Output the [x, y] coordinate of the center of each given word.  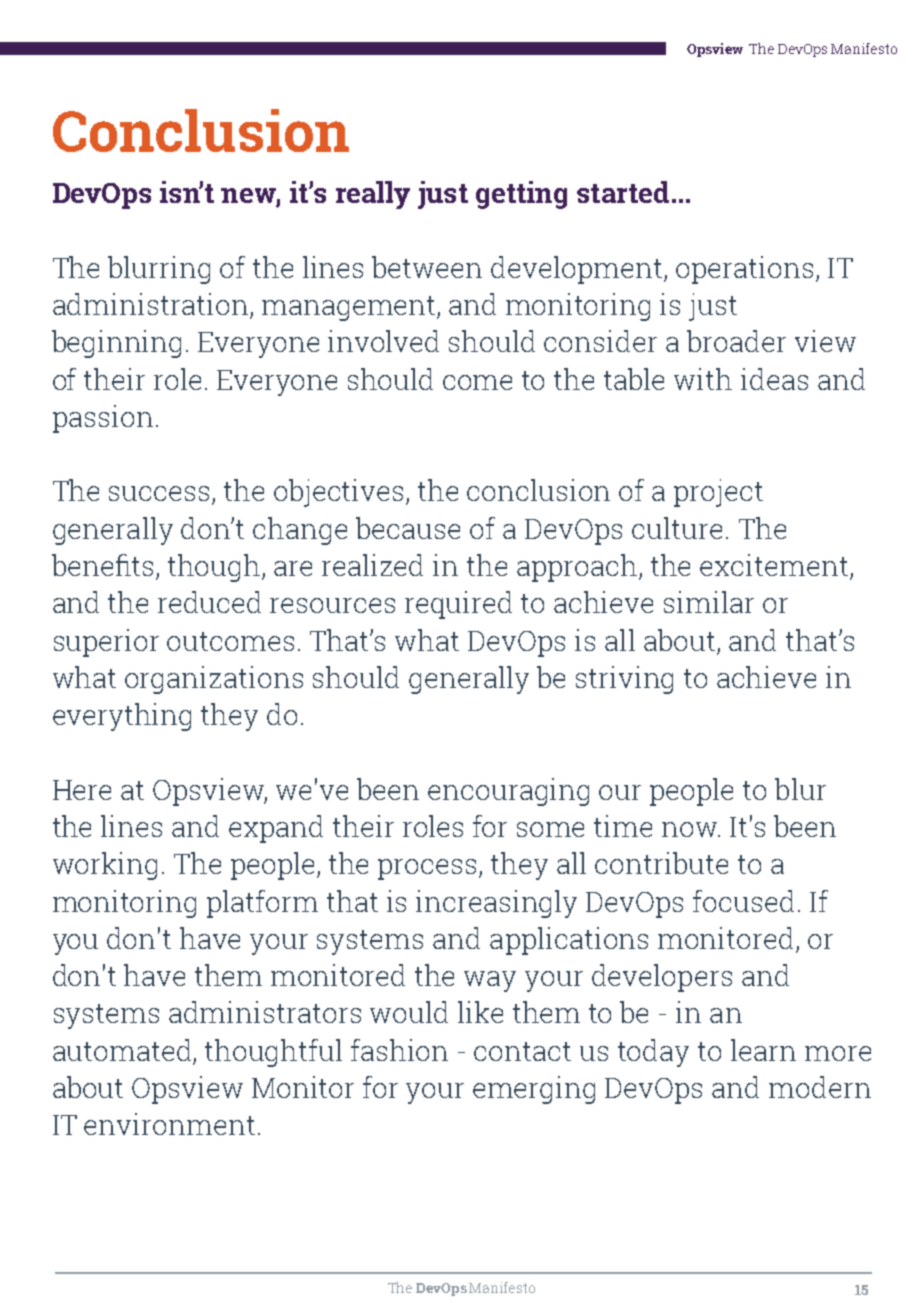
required [458, 605]
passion [103, 419]
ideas [774, 379]
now [691, 829]
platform [262, 904]
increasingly [496, 904]
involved [383, 341]
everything [122, 717]
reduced [209, 602]
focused [743, 901]
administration [150, 304]
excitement [775, 566]
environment [169, 1124]
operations [744, 270]
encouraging [508, 792]
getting [521, 195]
